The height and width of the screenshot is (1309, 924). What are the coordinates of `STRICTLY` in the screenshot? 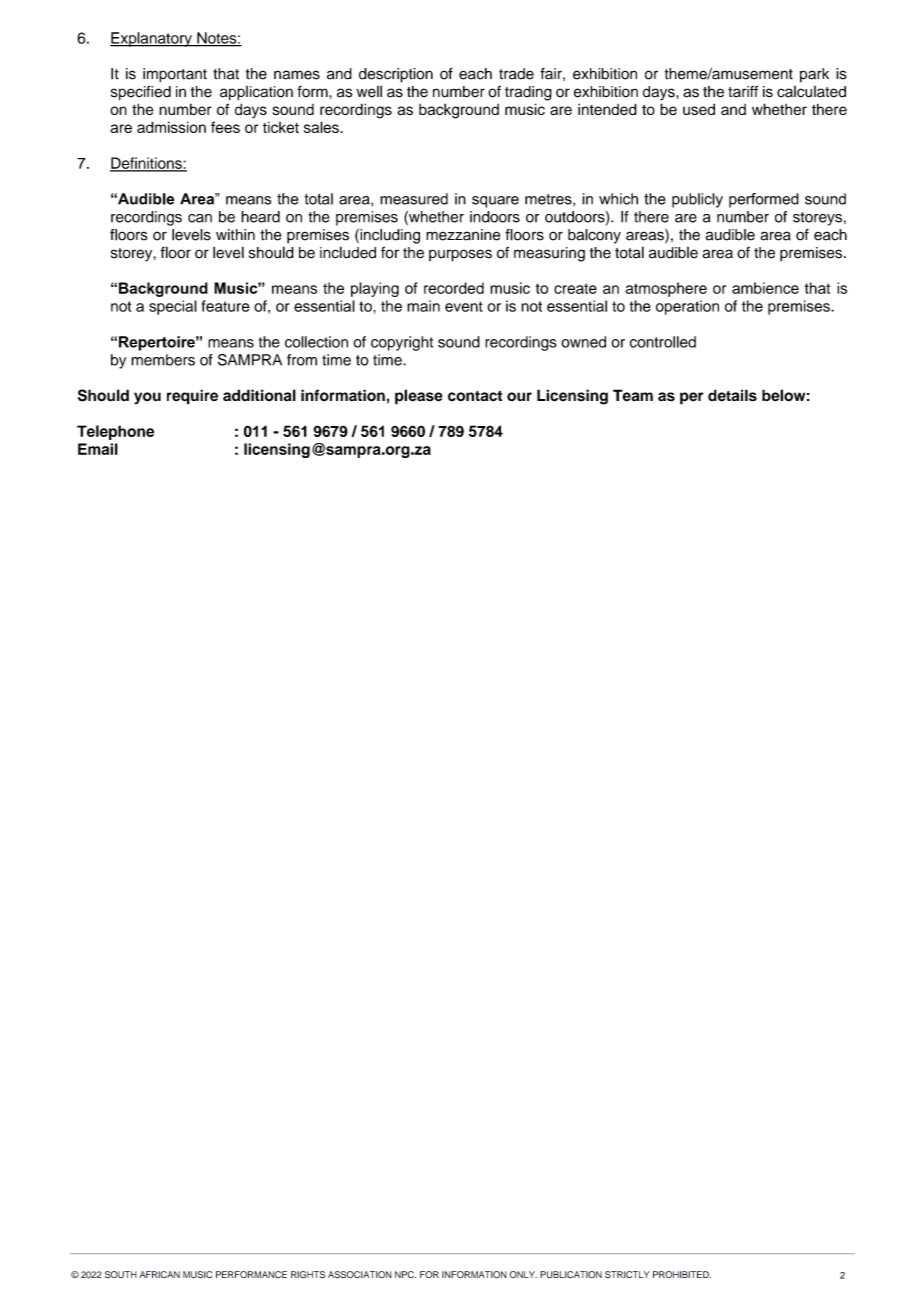 It's located at (627, 1275).
